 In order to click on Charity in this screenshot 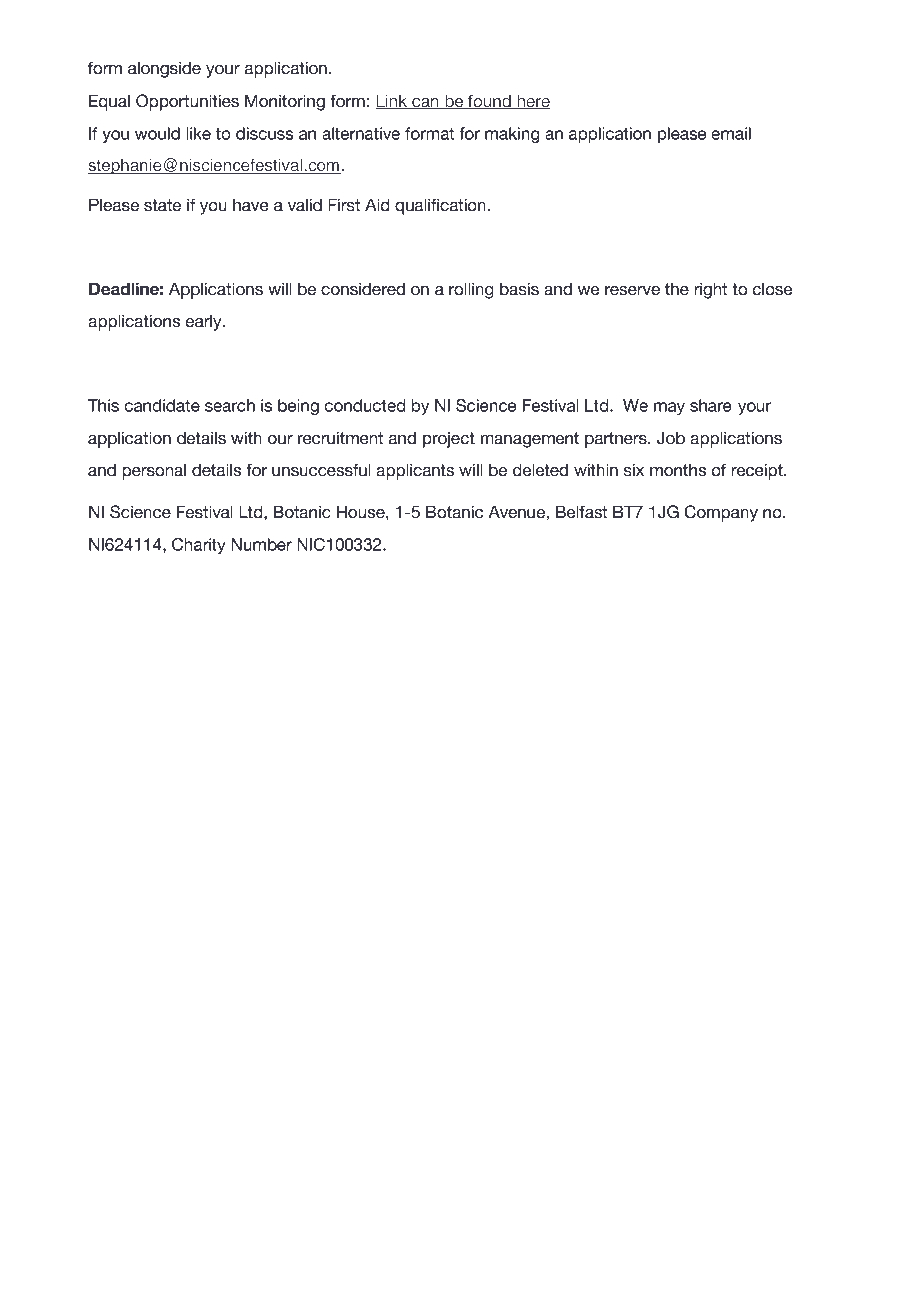, I will do `click(199, 546)`.
